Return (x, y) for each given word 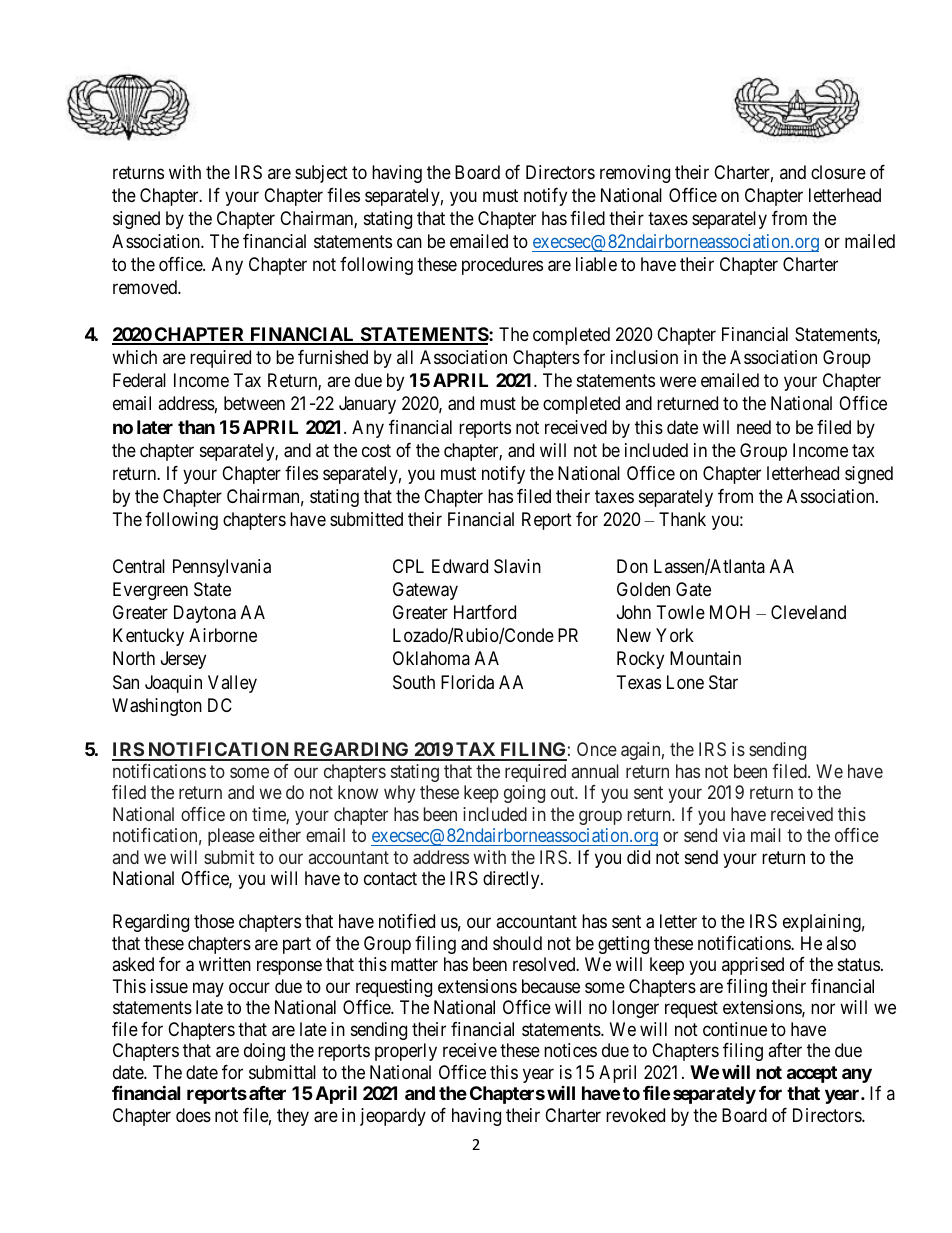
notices (570, 1050)
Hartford (485, 612)
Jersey (183, 660)
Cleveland (808, 612)
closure (838, 172)
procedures (502, 266)
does (193, 1115)
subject (321, 174)
